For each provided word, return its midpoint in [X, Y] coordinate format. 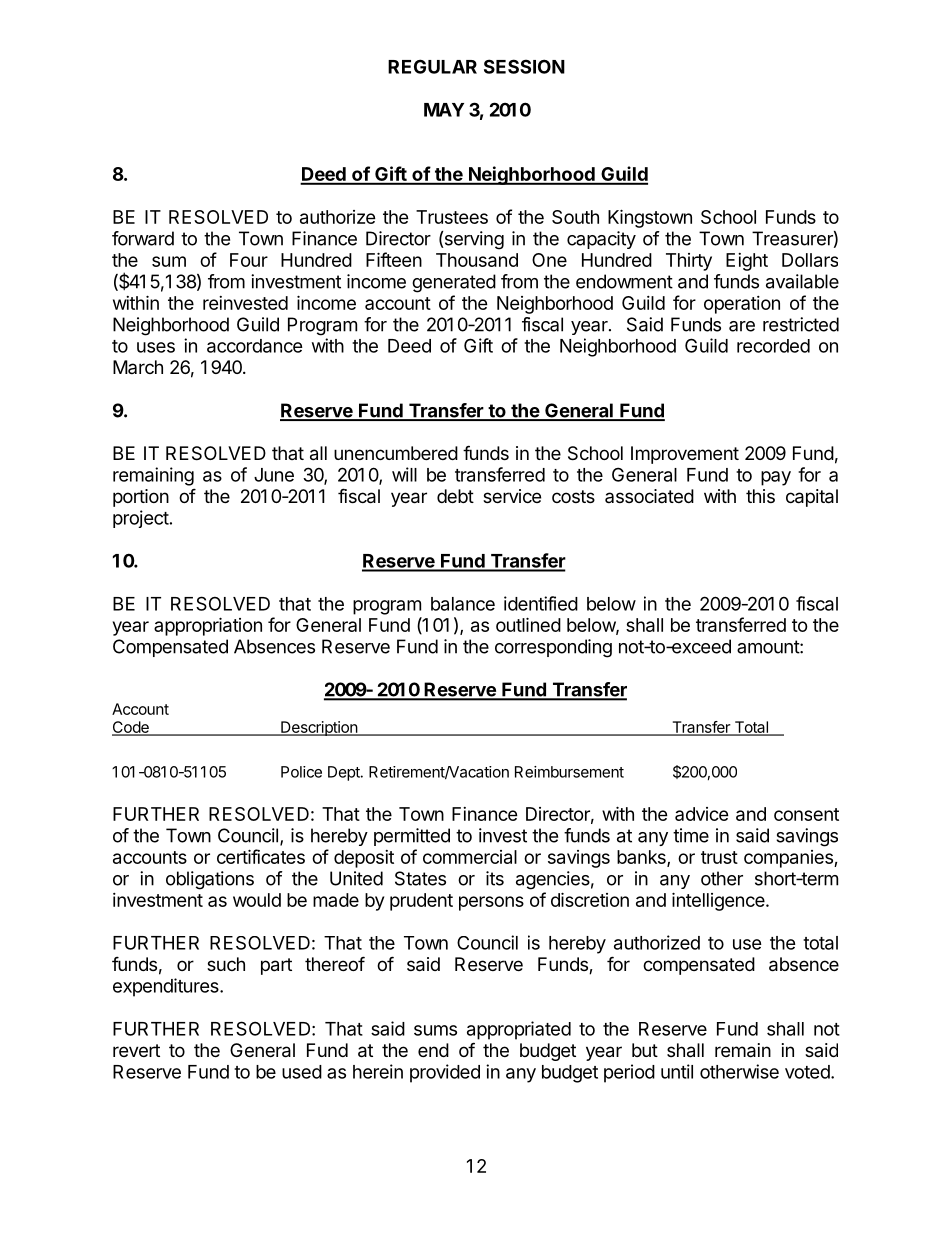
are [742, 326]
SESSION [524, 66]
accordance [255, 346]
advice [702, 814]
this [760, 496]
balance [463, 604]
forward [143, 238]
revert [136, 1050]
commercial [470, 857]
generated [454, 283]
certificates [261, 856]
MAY [444, 110]
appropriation [208, 626]
